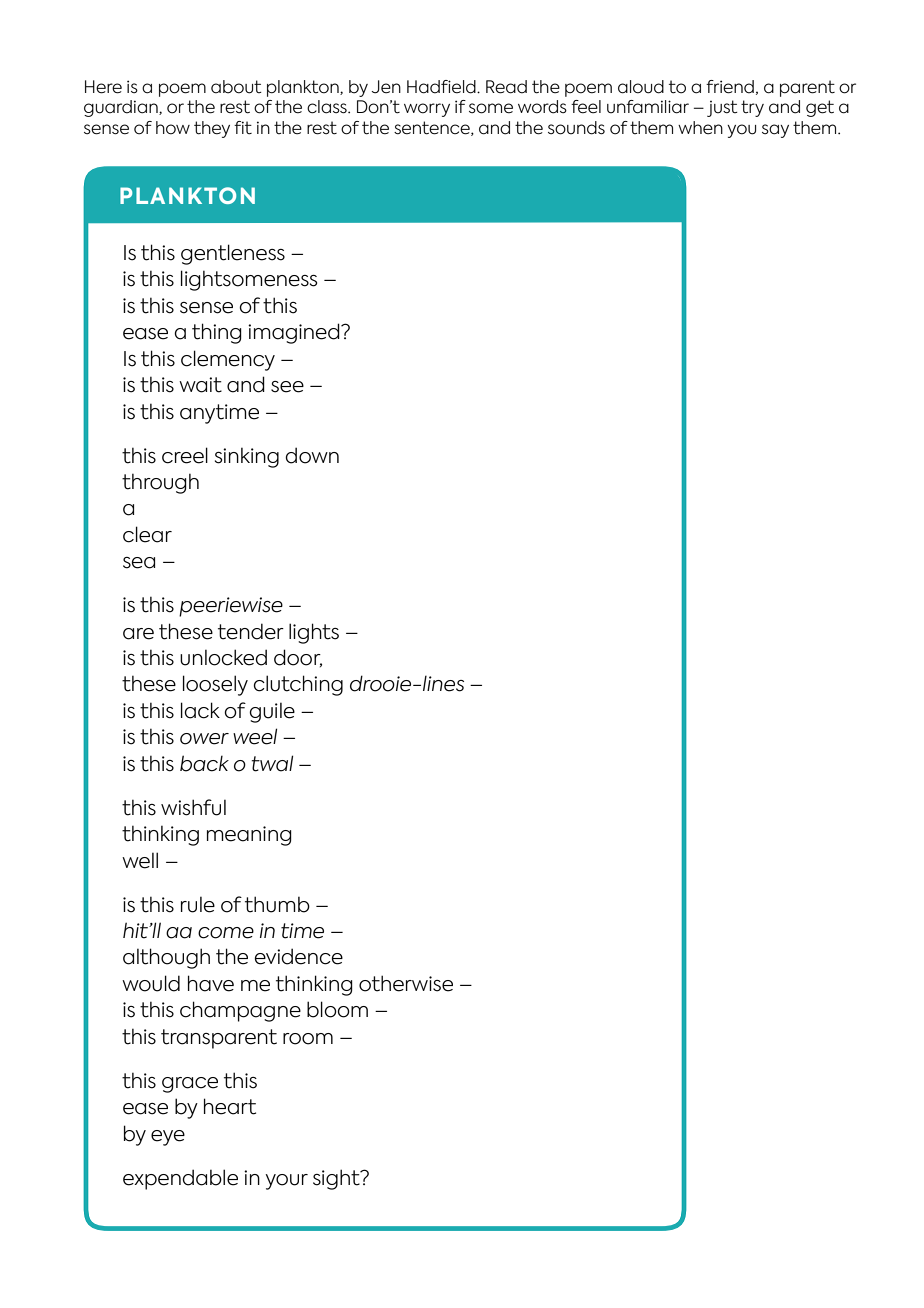 This screenshot has width=924, height=1308. I want to click on sight, so click(337, 1179).
